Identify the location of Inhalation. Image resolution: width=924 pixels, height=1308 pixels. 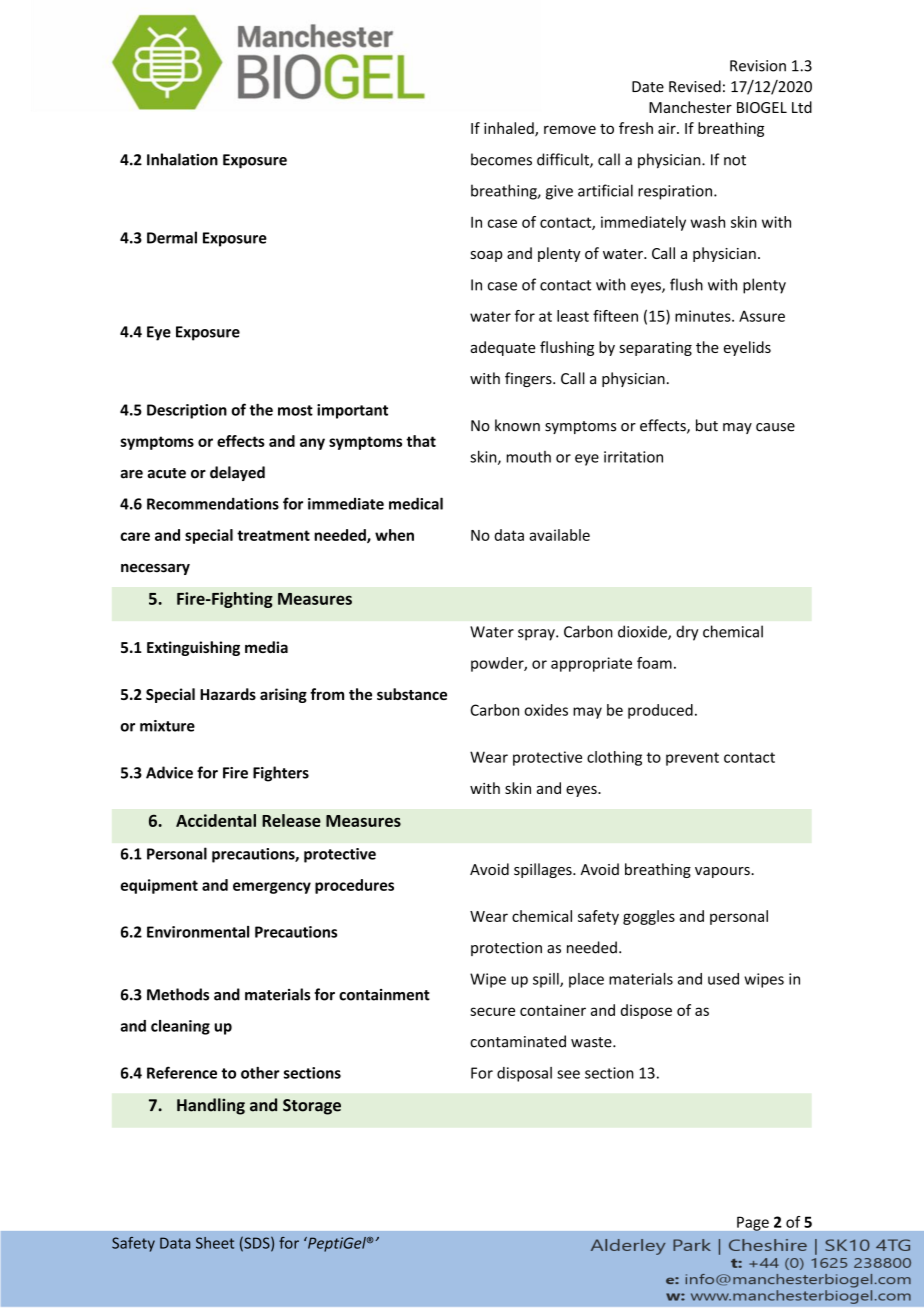
(182, 159).
